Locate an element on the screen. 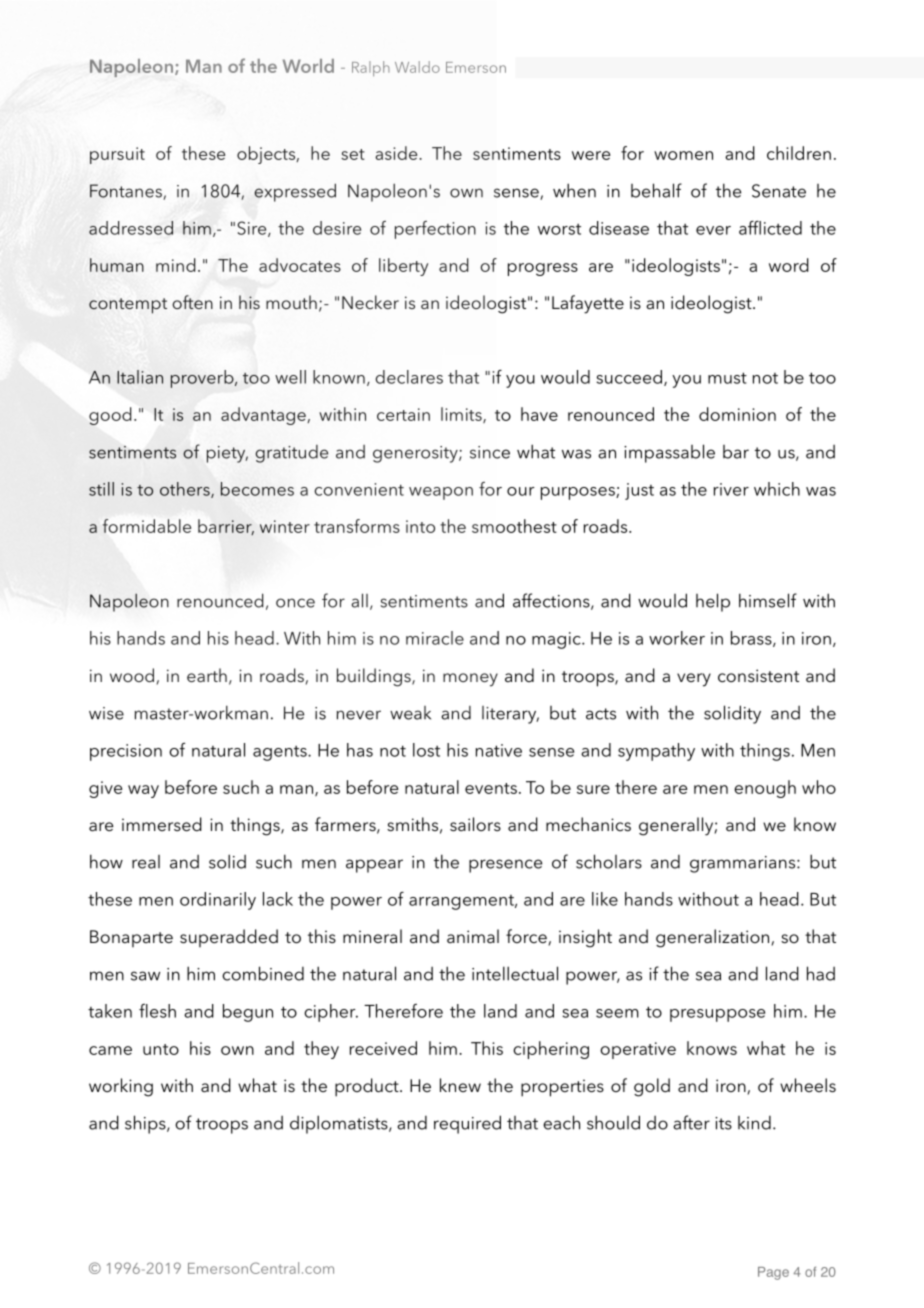  must is located at coordinates (727, 378).
